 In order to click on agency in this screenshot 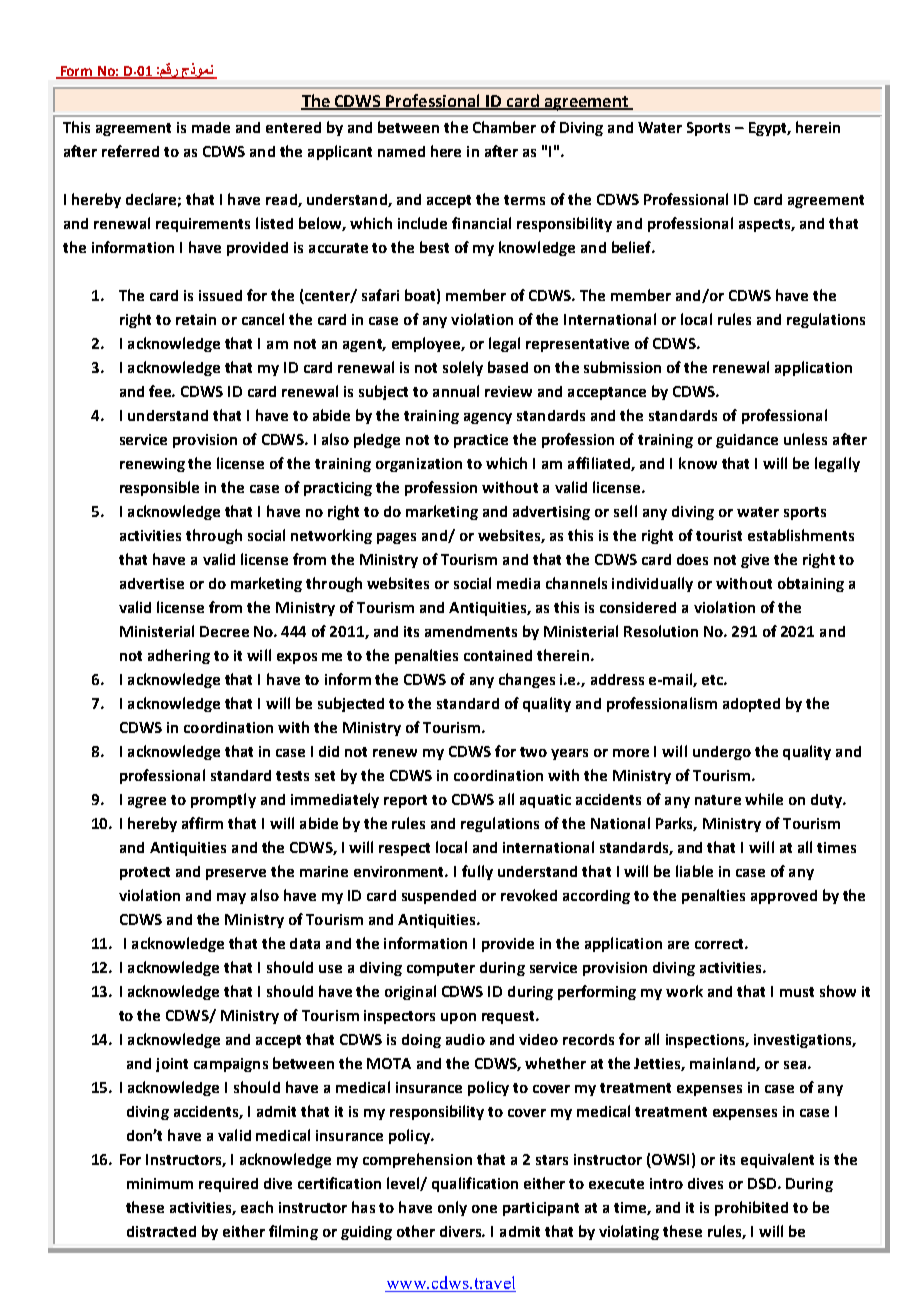, I will do `click(488, 418)`.
